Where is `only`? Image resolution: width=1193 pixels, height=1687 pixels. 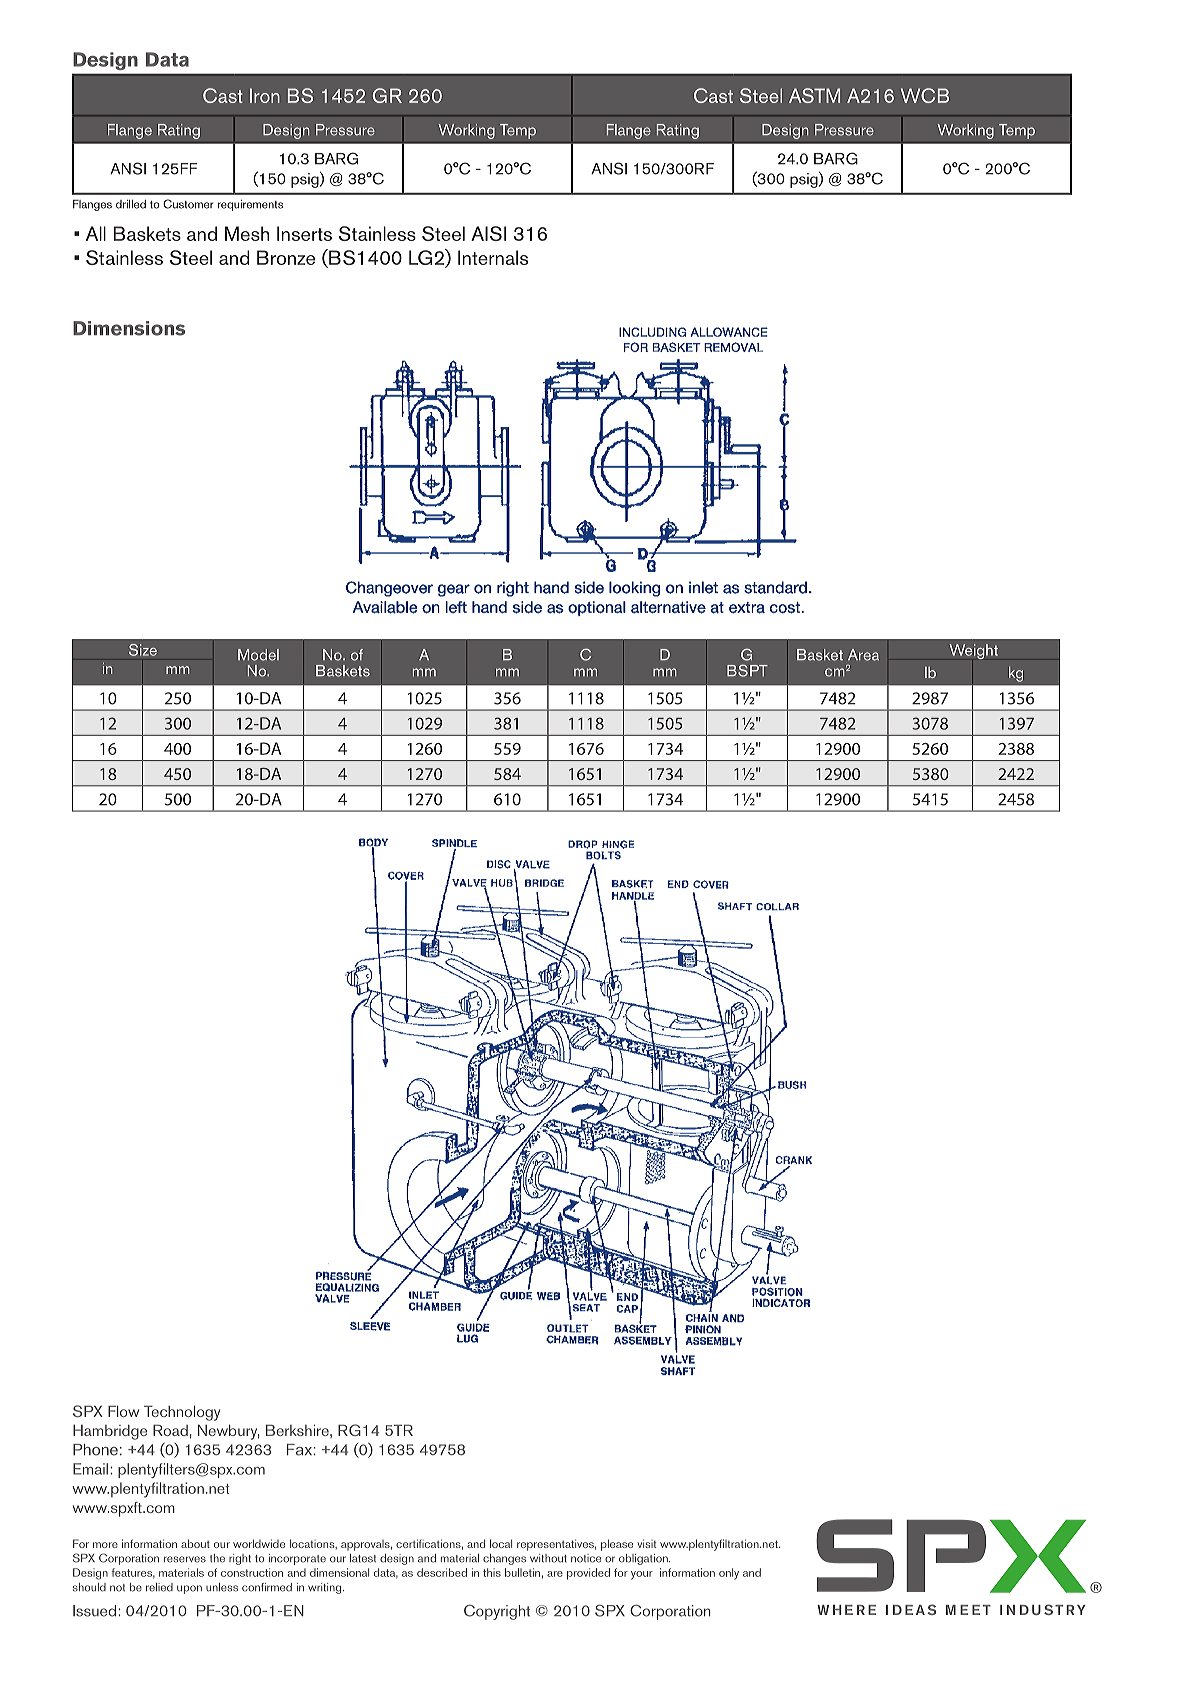
only is located at coordinates (729, 1574).
